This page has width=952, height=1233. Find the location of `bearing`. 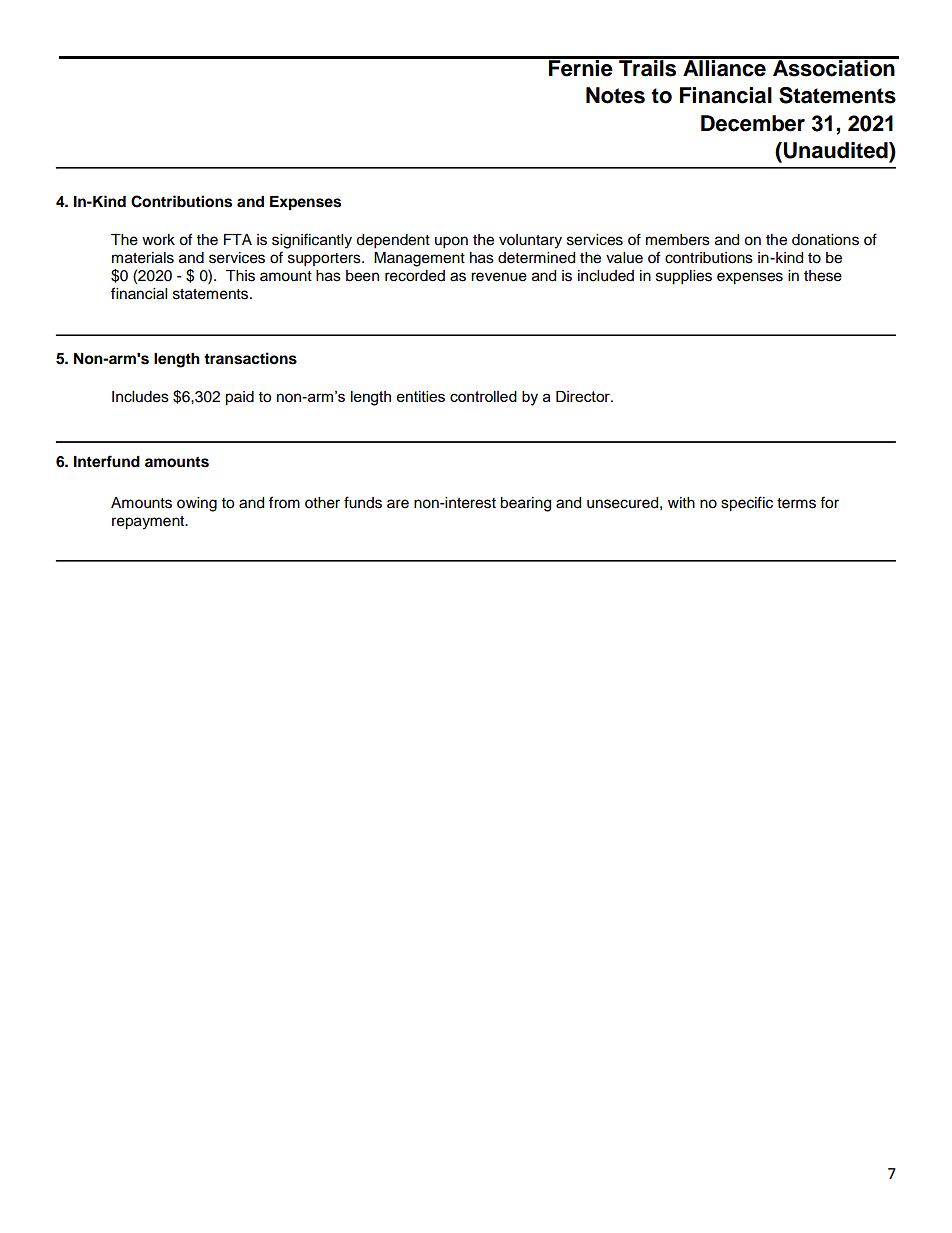

bearing is located at coordinates (525, 504).
